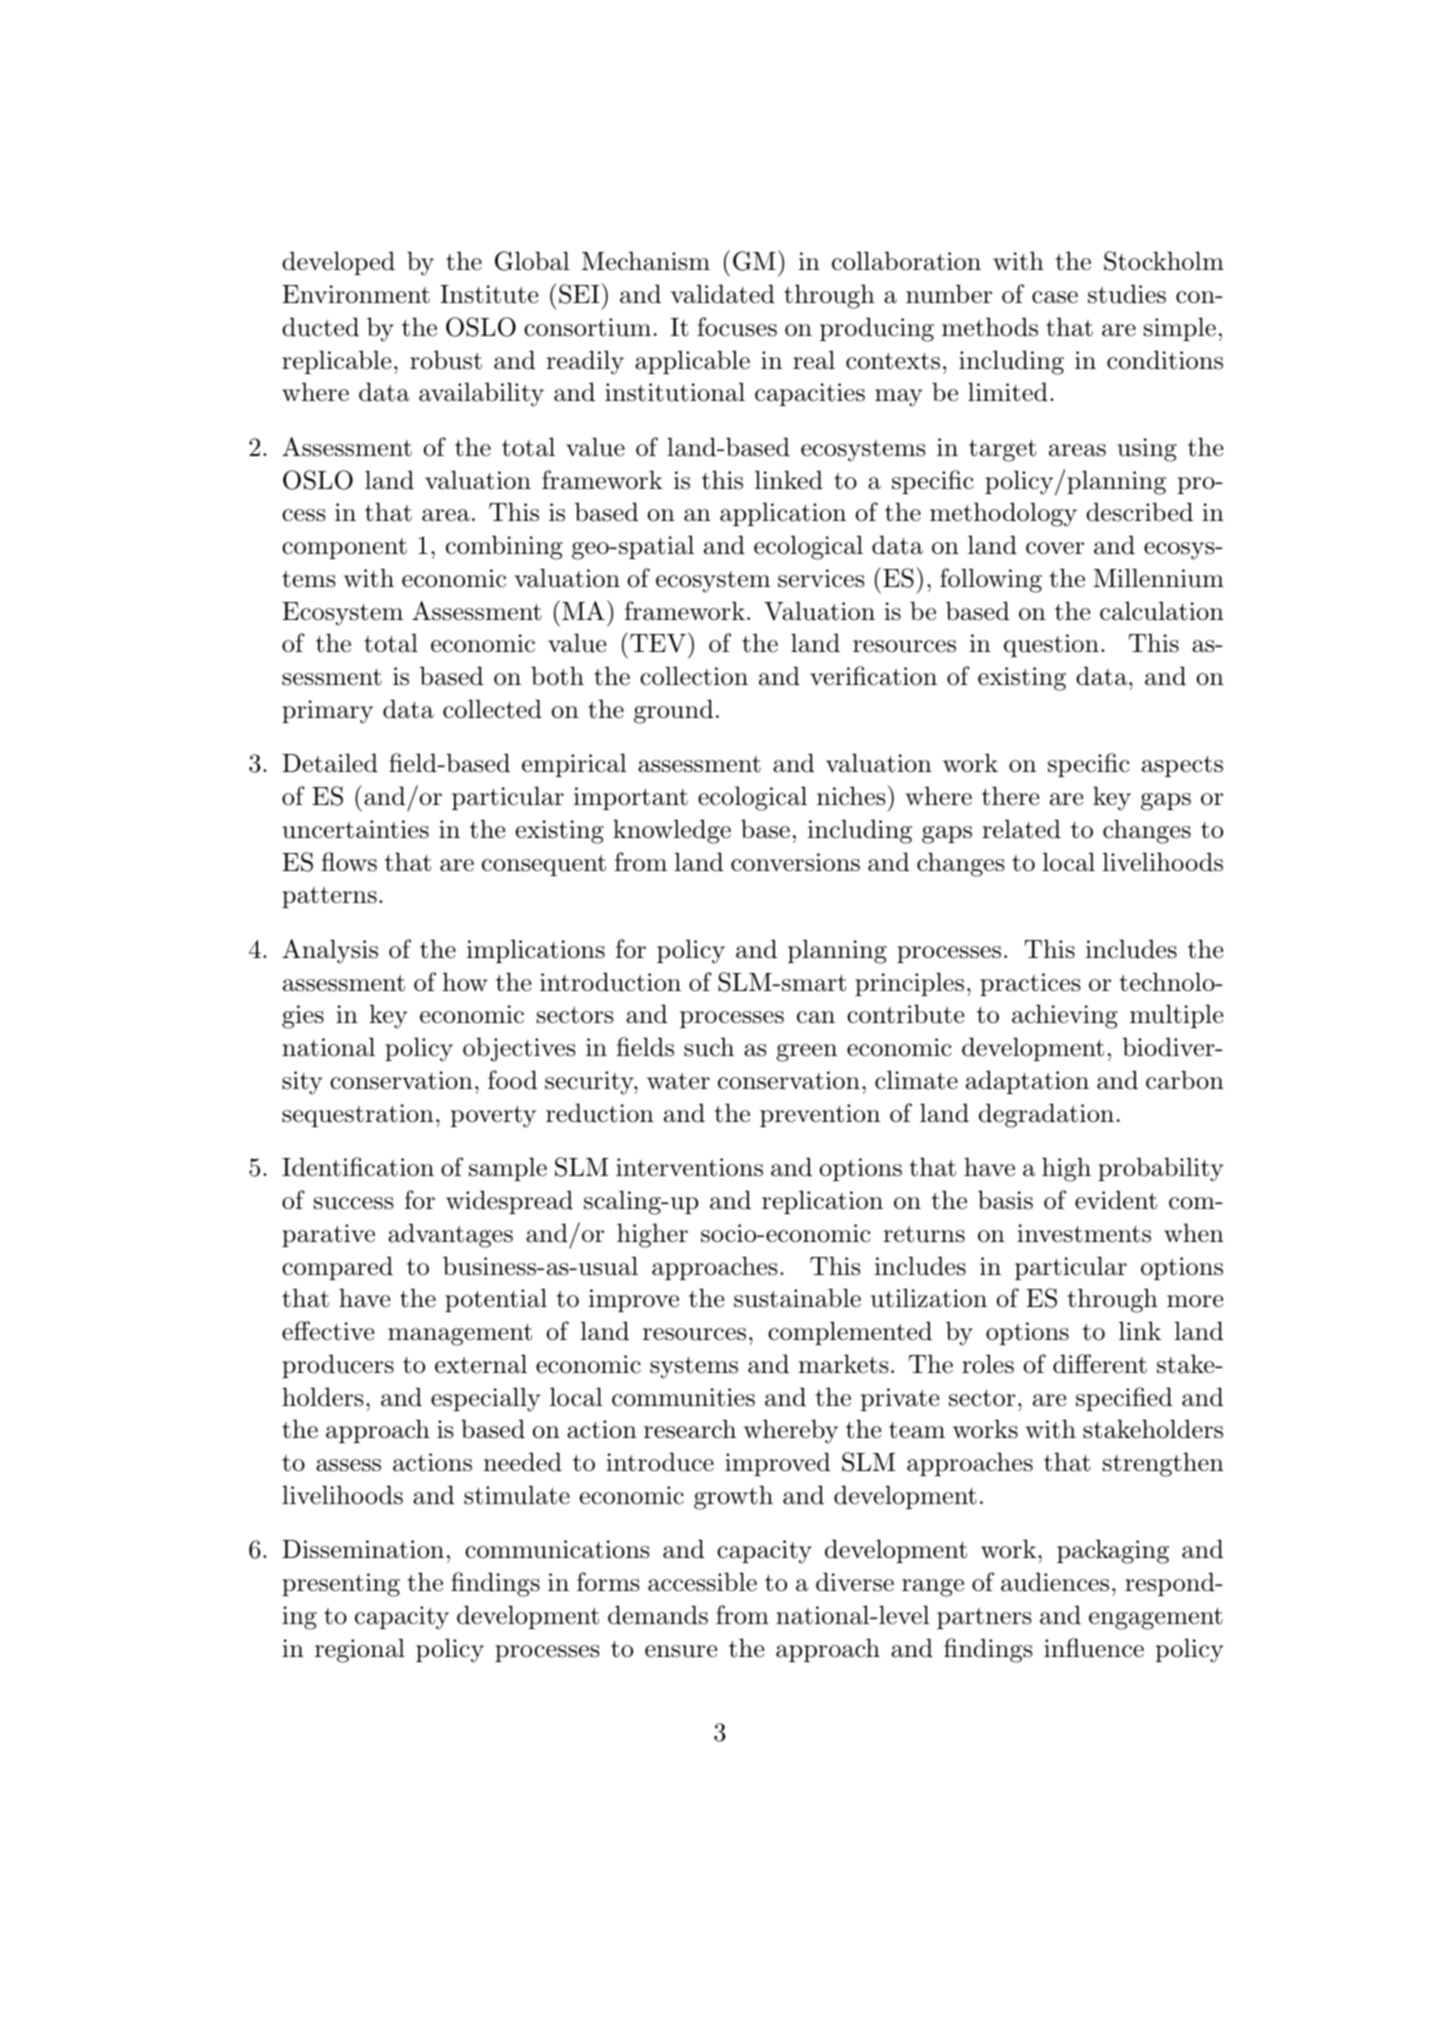  Describe the element at coordinates (673, 711) in the screenshot. I see `ground` at that location.
